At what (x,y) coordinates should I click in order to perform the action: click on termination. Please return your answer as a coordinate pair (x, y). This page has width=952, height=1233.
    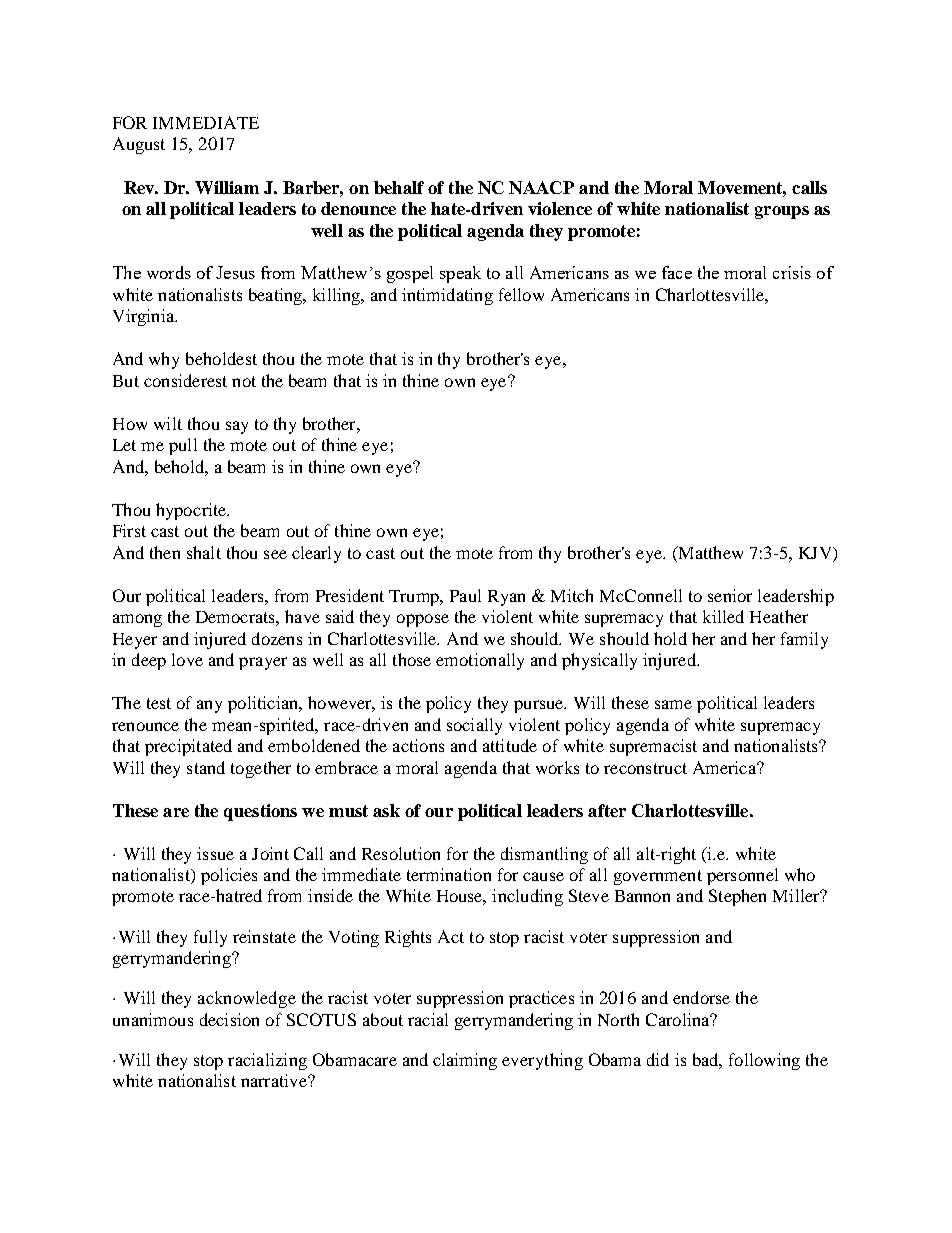
    Looking at the image, I should click on (449, 874).
